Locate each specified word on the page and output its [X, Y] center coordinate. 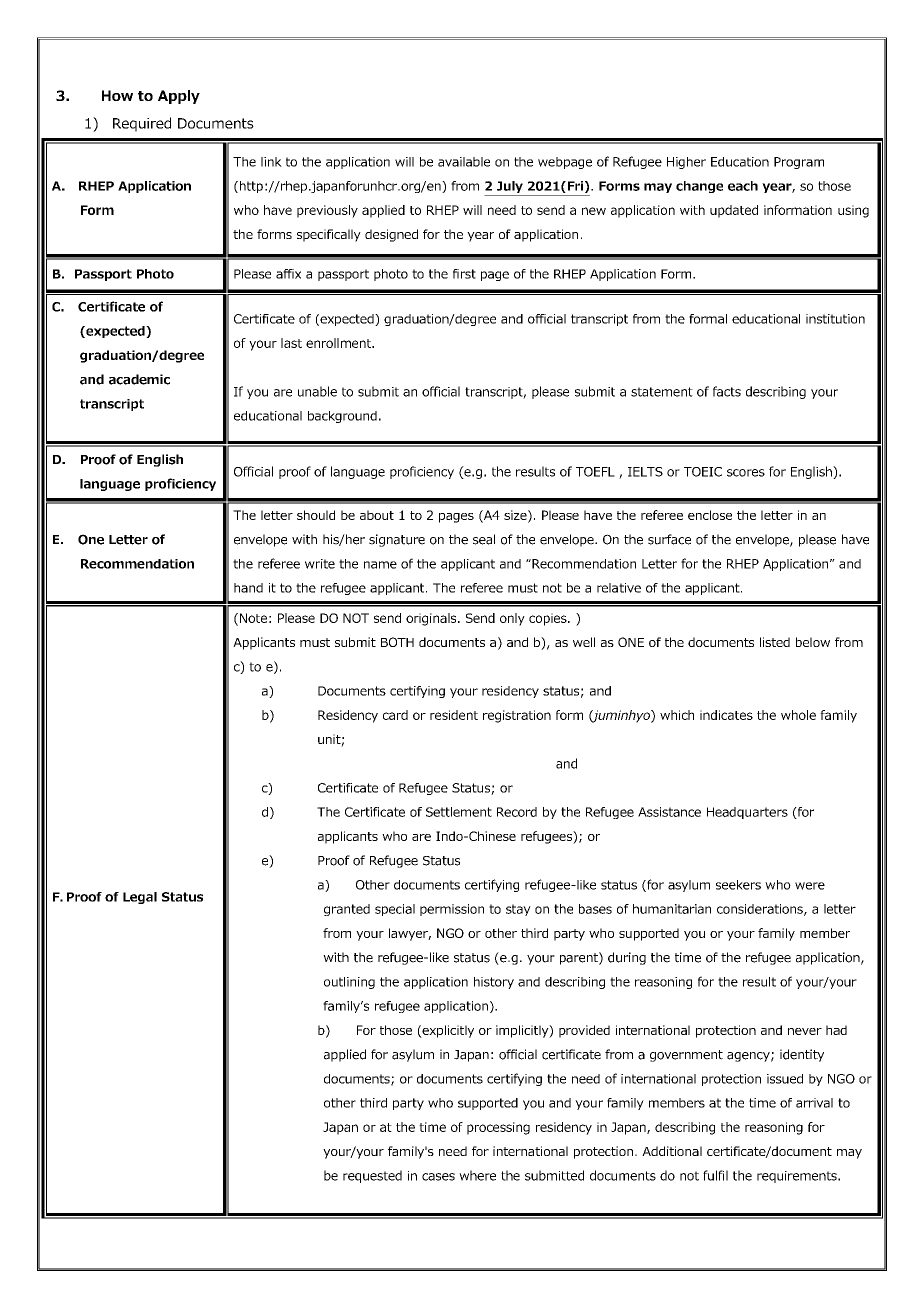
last [291, 343]
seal [484, 539]
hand [248, 588]
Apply [179, 97]
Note [252, 619]
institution [835, 319]
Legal [140, 898]
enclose [710, 515]
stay [518, 910]
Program [799, 163]
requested [372, 1176]
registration [517, 716]
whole [798, 715]
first [464, 274]
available [464, 162]
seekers [738, 885]
